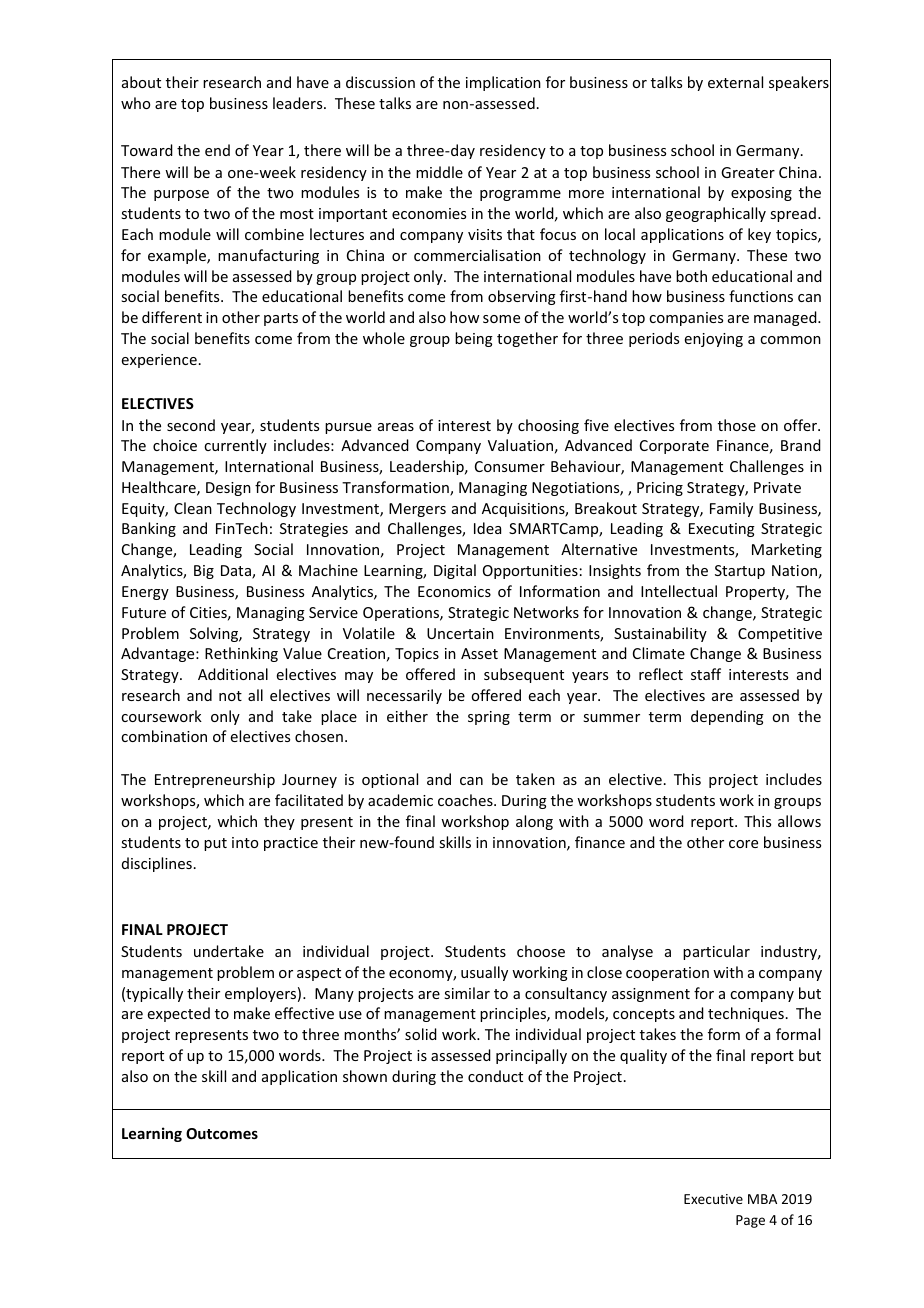  What do you see at coordinates (503, 83) in the screenshot?
I see `implication` at bounding box center [503, 83].
